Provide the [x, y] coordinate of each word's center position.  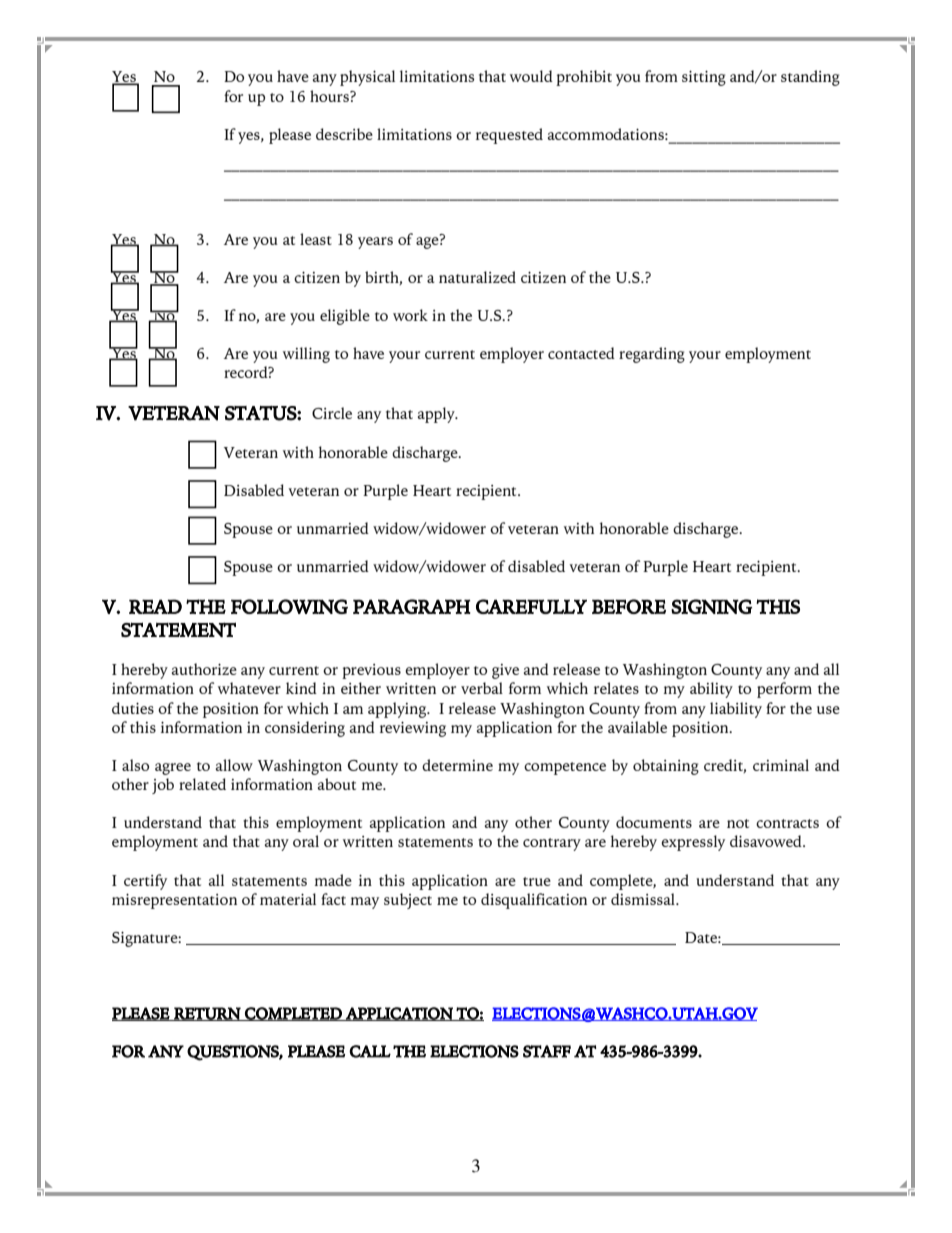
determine [457, 765]
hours [330, 96]
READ [155, 606]
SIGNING [711, 606]
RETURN [207, 1014]
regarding [652, 355]
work [410, 315]
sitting [704, 78]
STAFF [547, 1051]
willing [306, 355]
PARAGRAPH [412, 606]
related [202, 784]
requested [509, 136]
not [738, 823]
